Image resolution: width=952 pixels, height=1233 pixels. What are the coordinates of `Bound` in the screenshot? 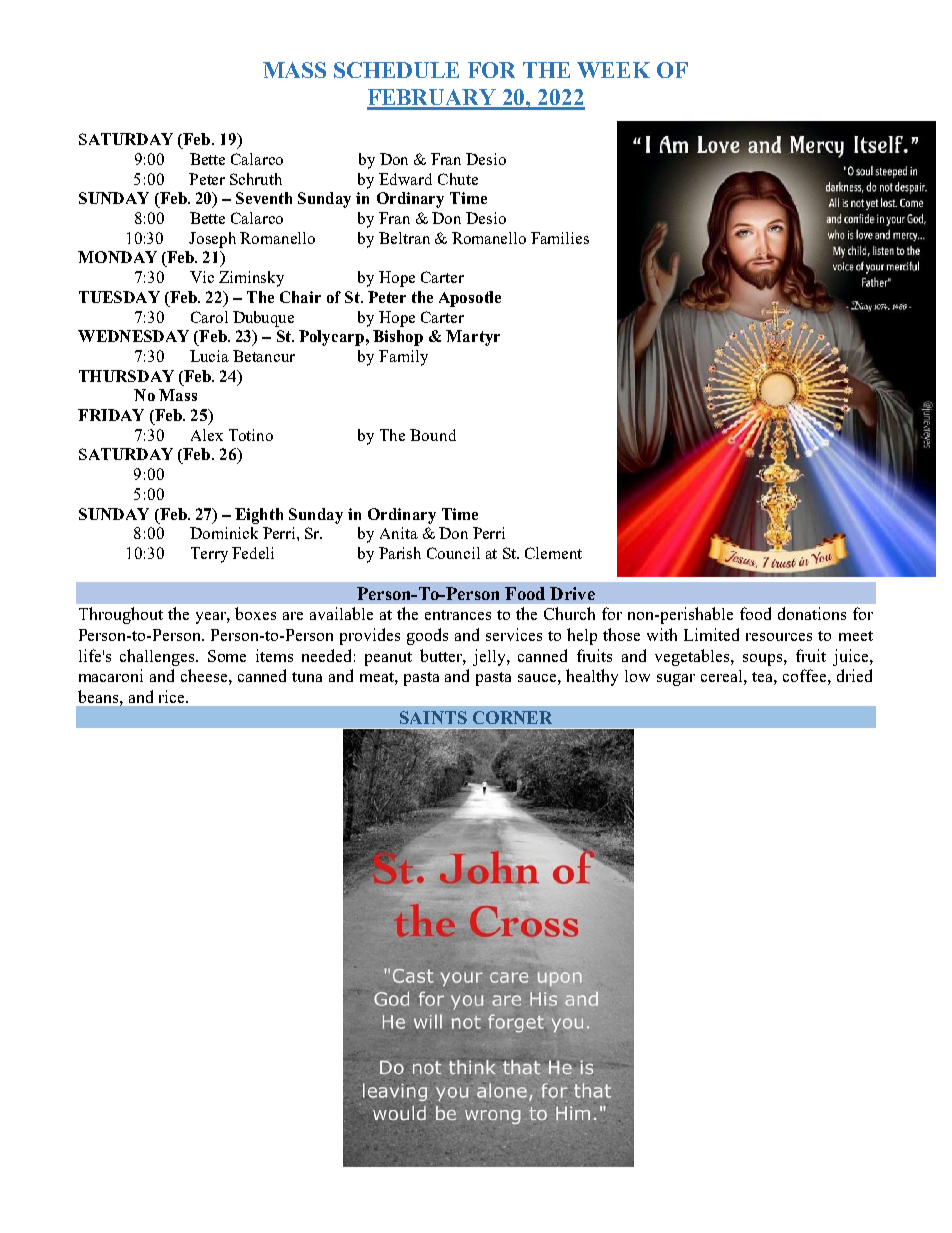 It's located at (433, 435).
